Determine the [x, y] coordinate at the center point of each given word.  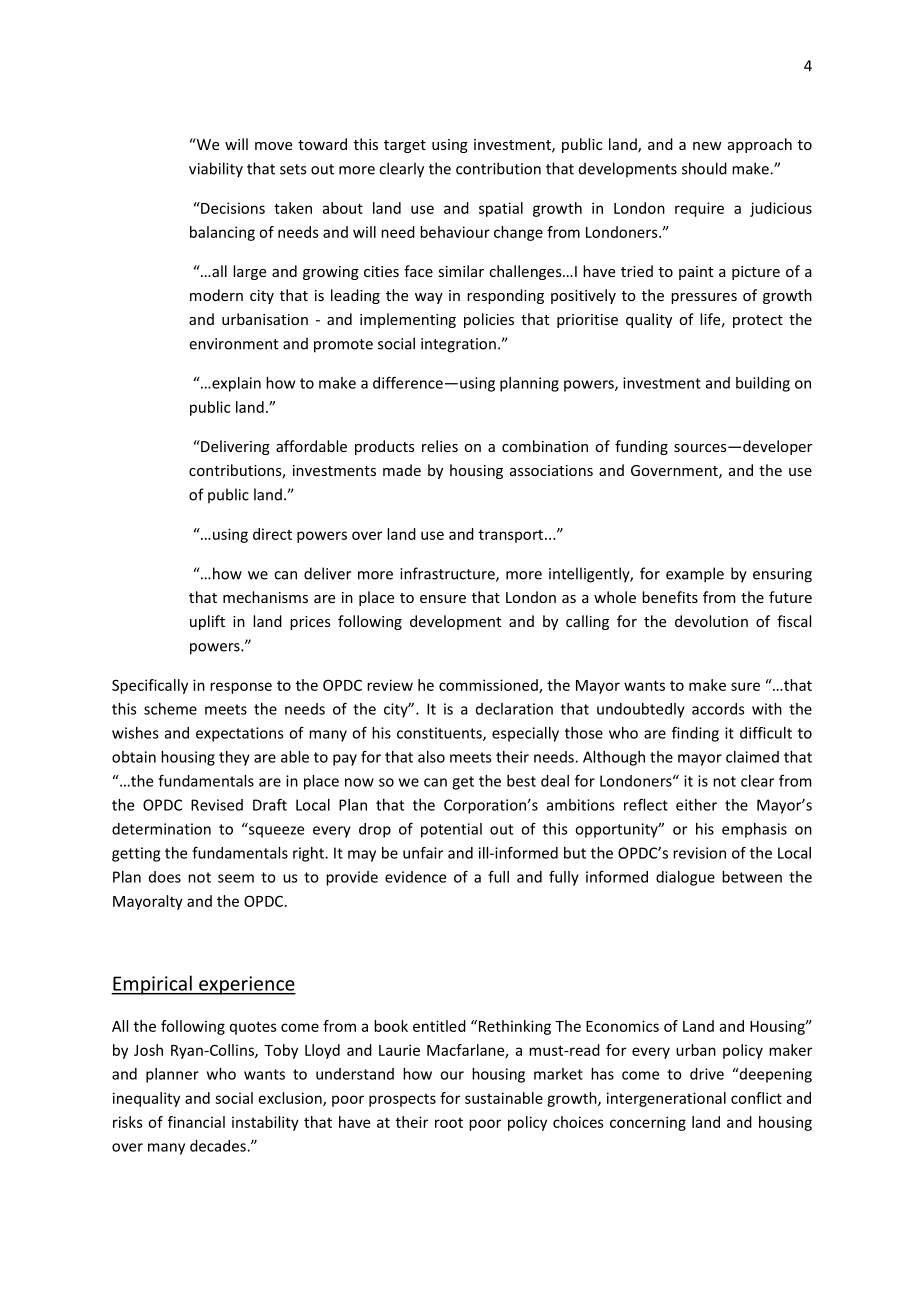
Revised [217, 805]
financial [196, 1122]
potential [451, 830]
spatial [501, 209]
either [696, 805]
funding [641, 447]
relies [440, 446]
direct [272, 534]
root [449, 1123]
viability [216, 170]
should [704, 168]
